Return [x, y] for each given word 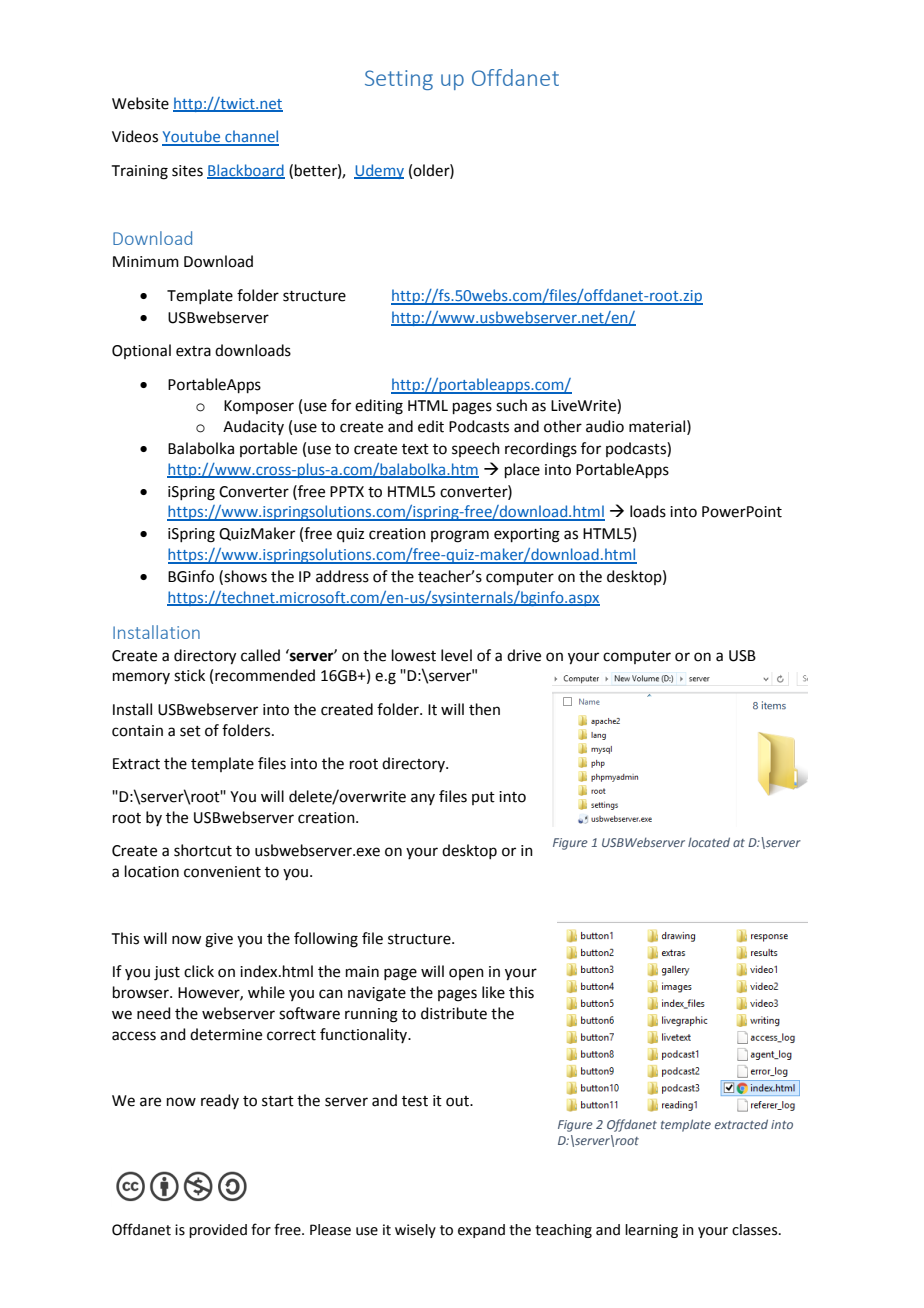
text [415, 449]
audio [605, 426]
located [709, 842]
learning [651, 1231]
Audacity [253, 427]
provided [218, 1231]
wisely [415, 1231]
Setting [399, 80]
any [423, 799]
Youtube [192, 137]
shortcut [203, 850]
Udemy [379, 171]
